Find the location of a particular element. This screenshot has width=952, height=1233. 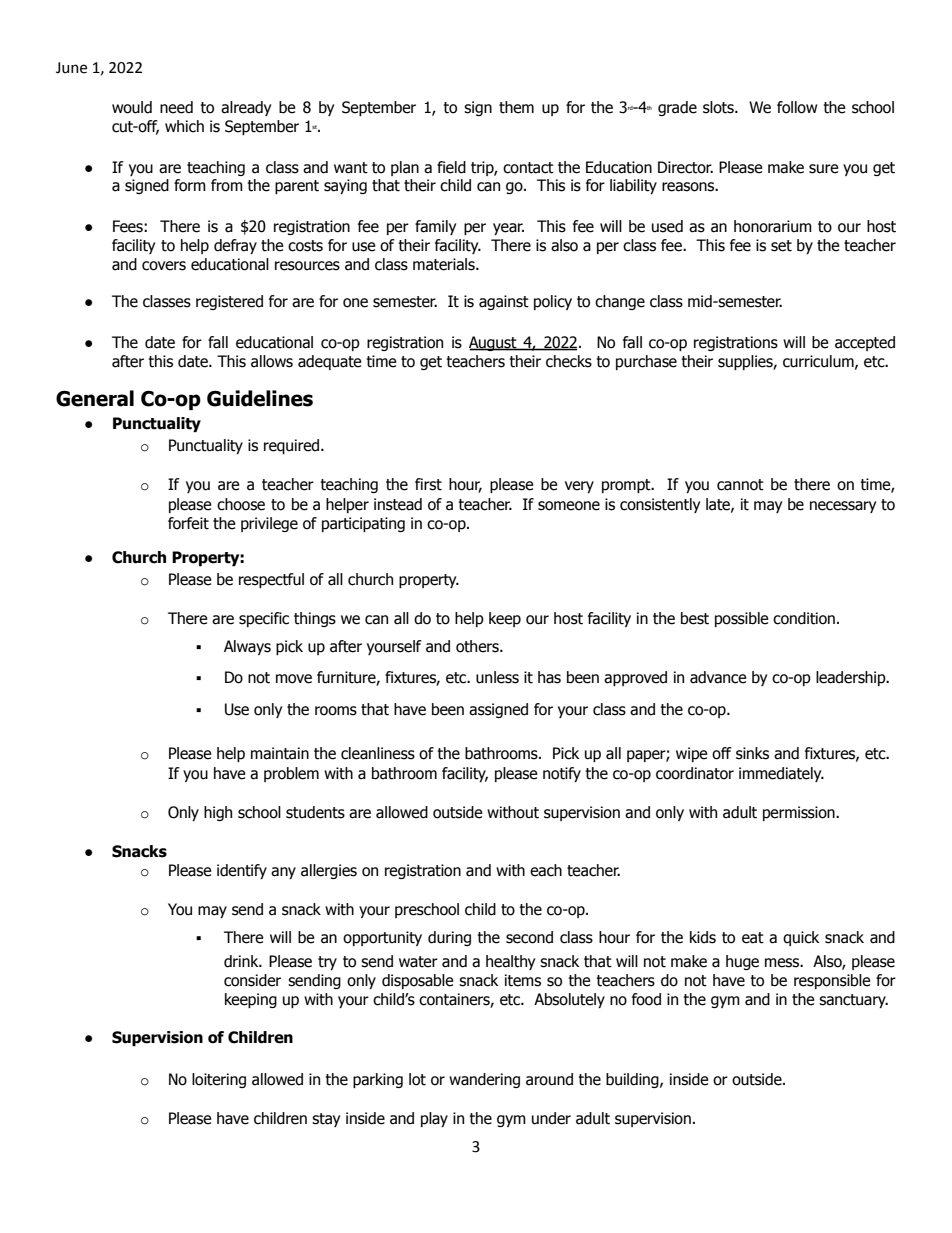

General is located at coordinates (95, 398).
